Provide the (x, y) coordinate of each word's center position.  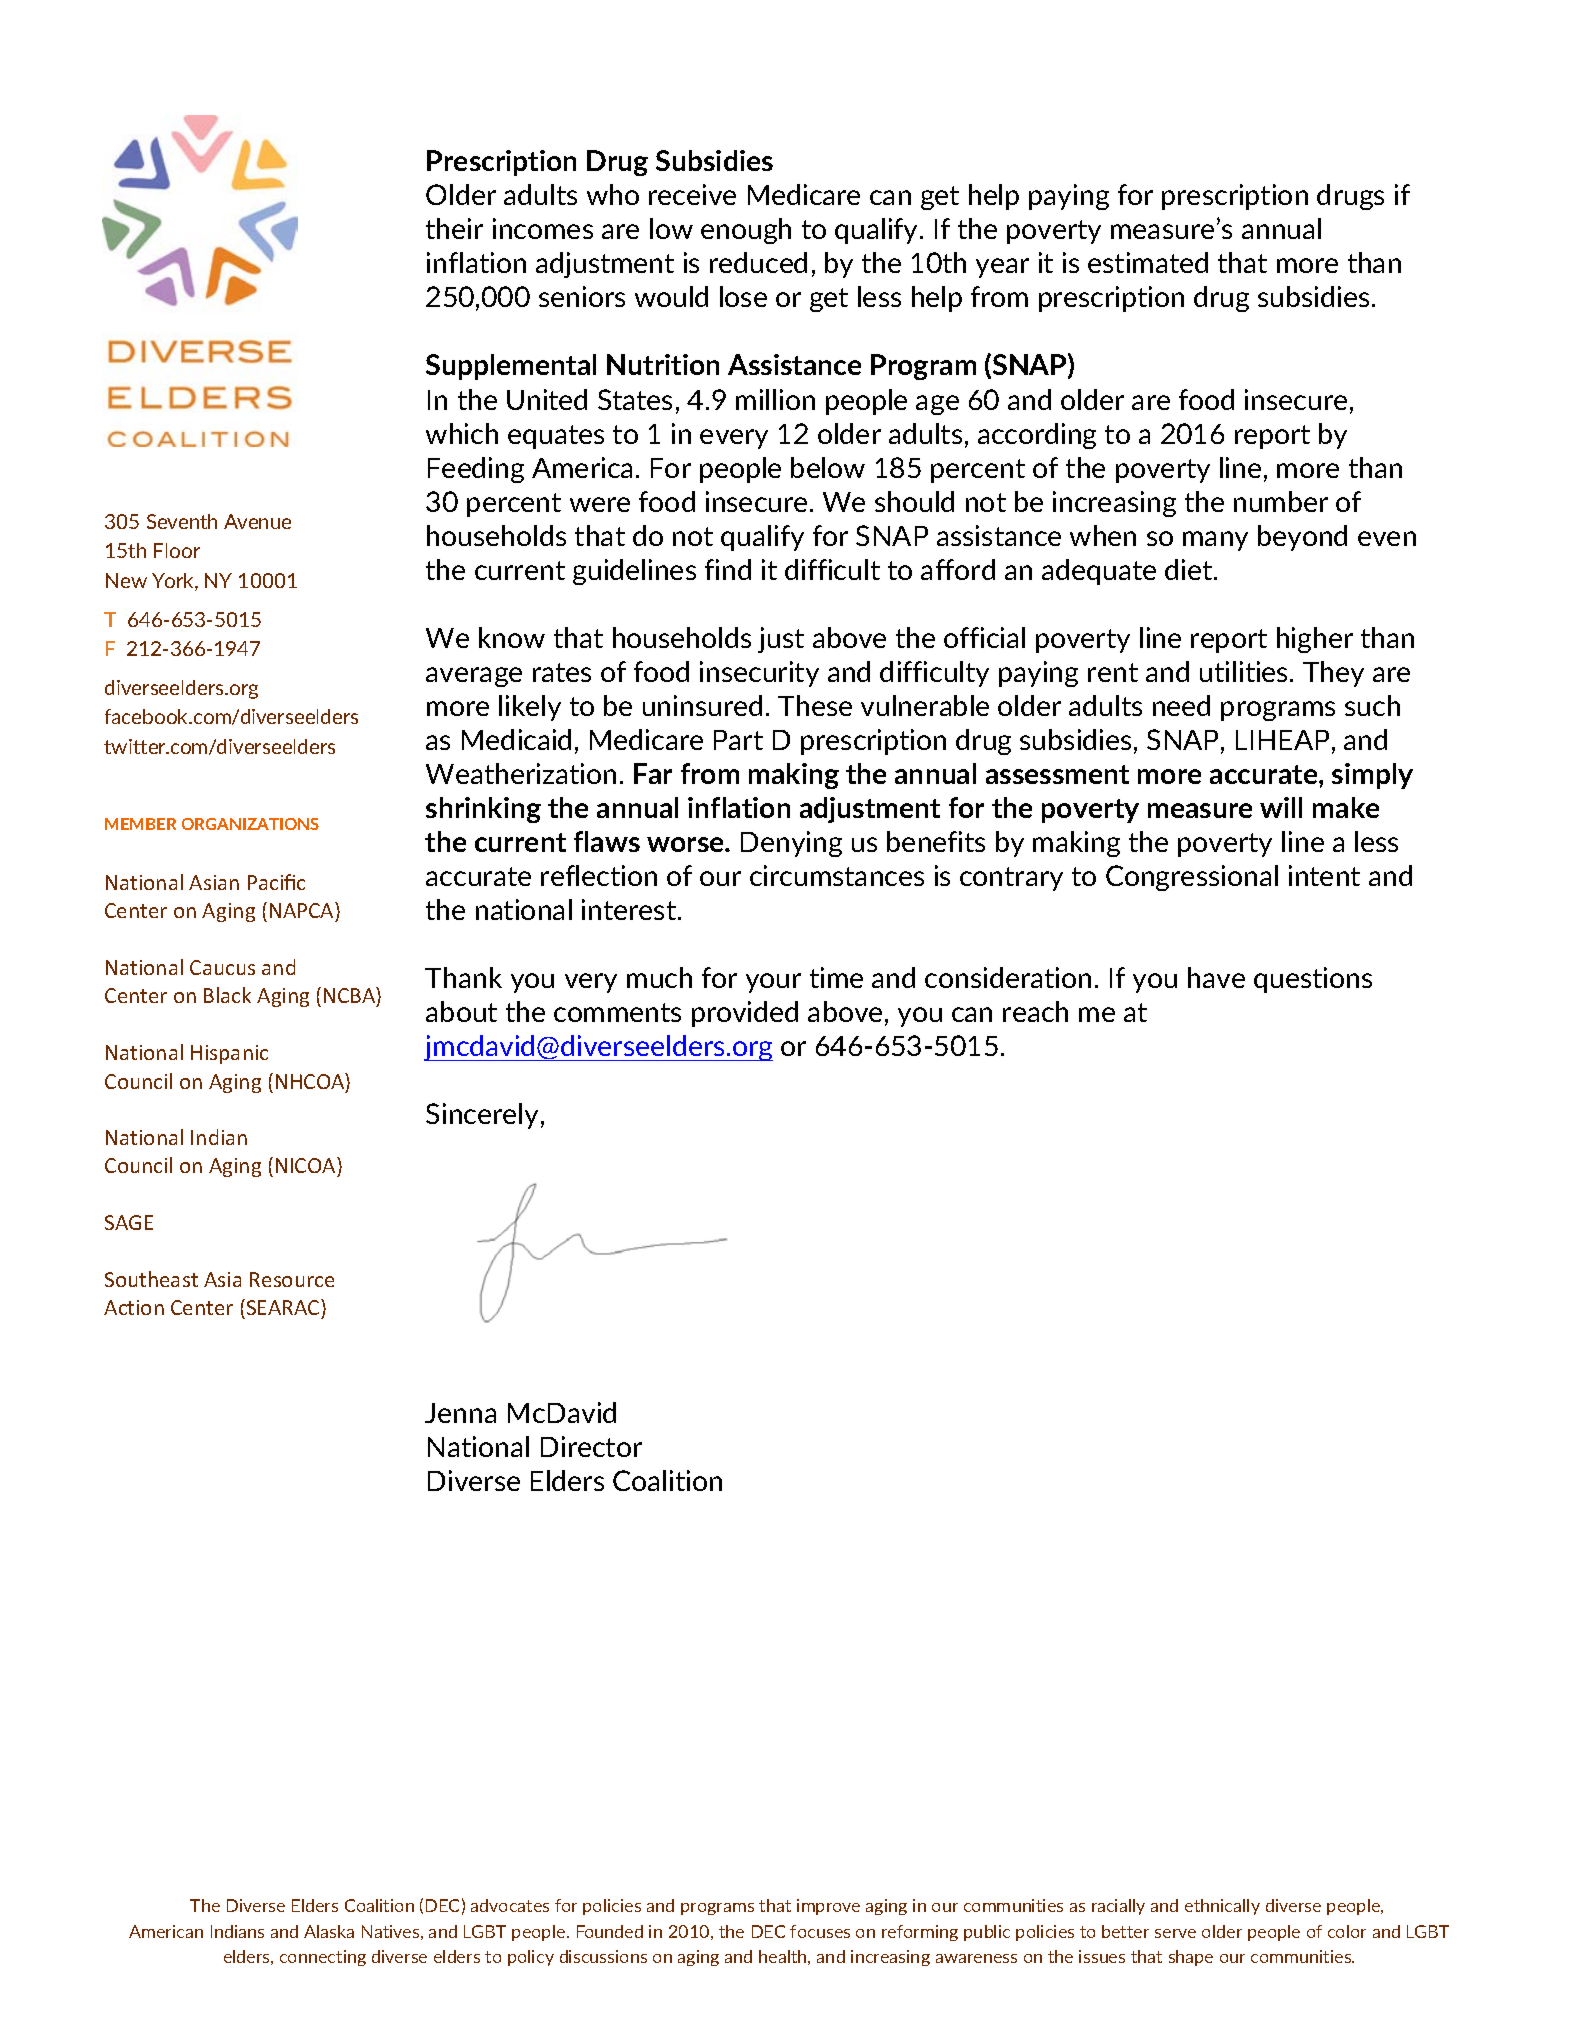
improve (828, 1907)
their (454, 228)
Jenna (460, 1413)
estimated (1148, 262)
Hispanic (229, 1054)
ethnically (1222, 1907)
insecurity (759, 674)
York (174, 582)
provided (745, 1014)
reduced (758, 262)
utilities (1245, 671)
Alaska (329, 1931)
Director (591, 1446)
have (1216, 977)
